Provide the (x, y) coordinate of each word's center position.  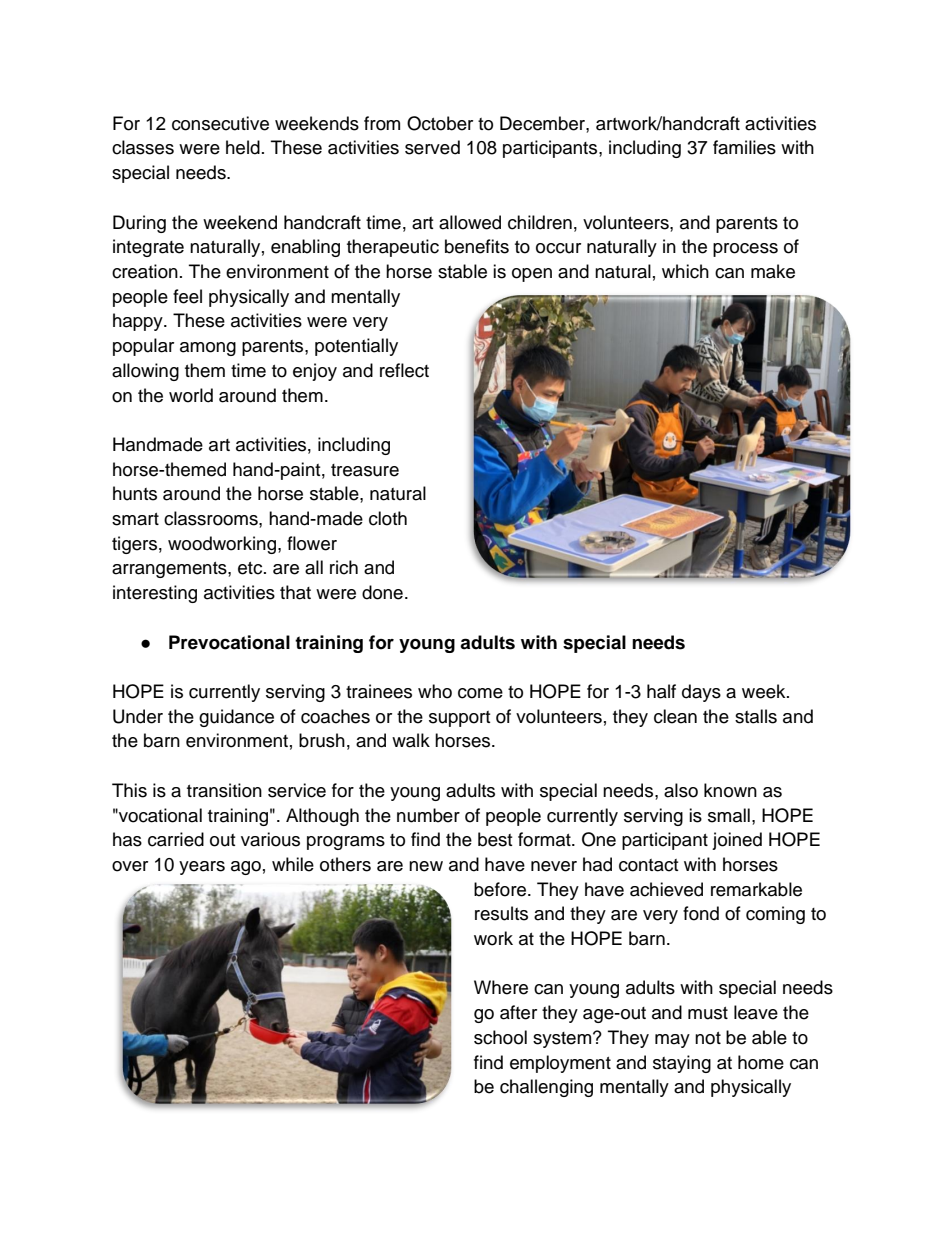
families (744, 147)
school (500, 1037)
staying (682, 1064)
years (202, 868)
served (432, 147)
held (243, 147)
